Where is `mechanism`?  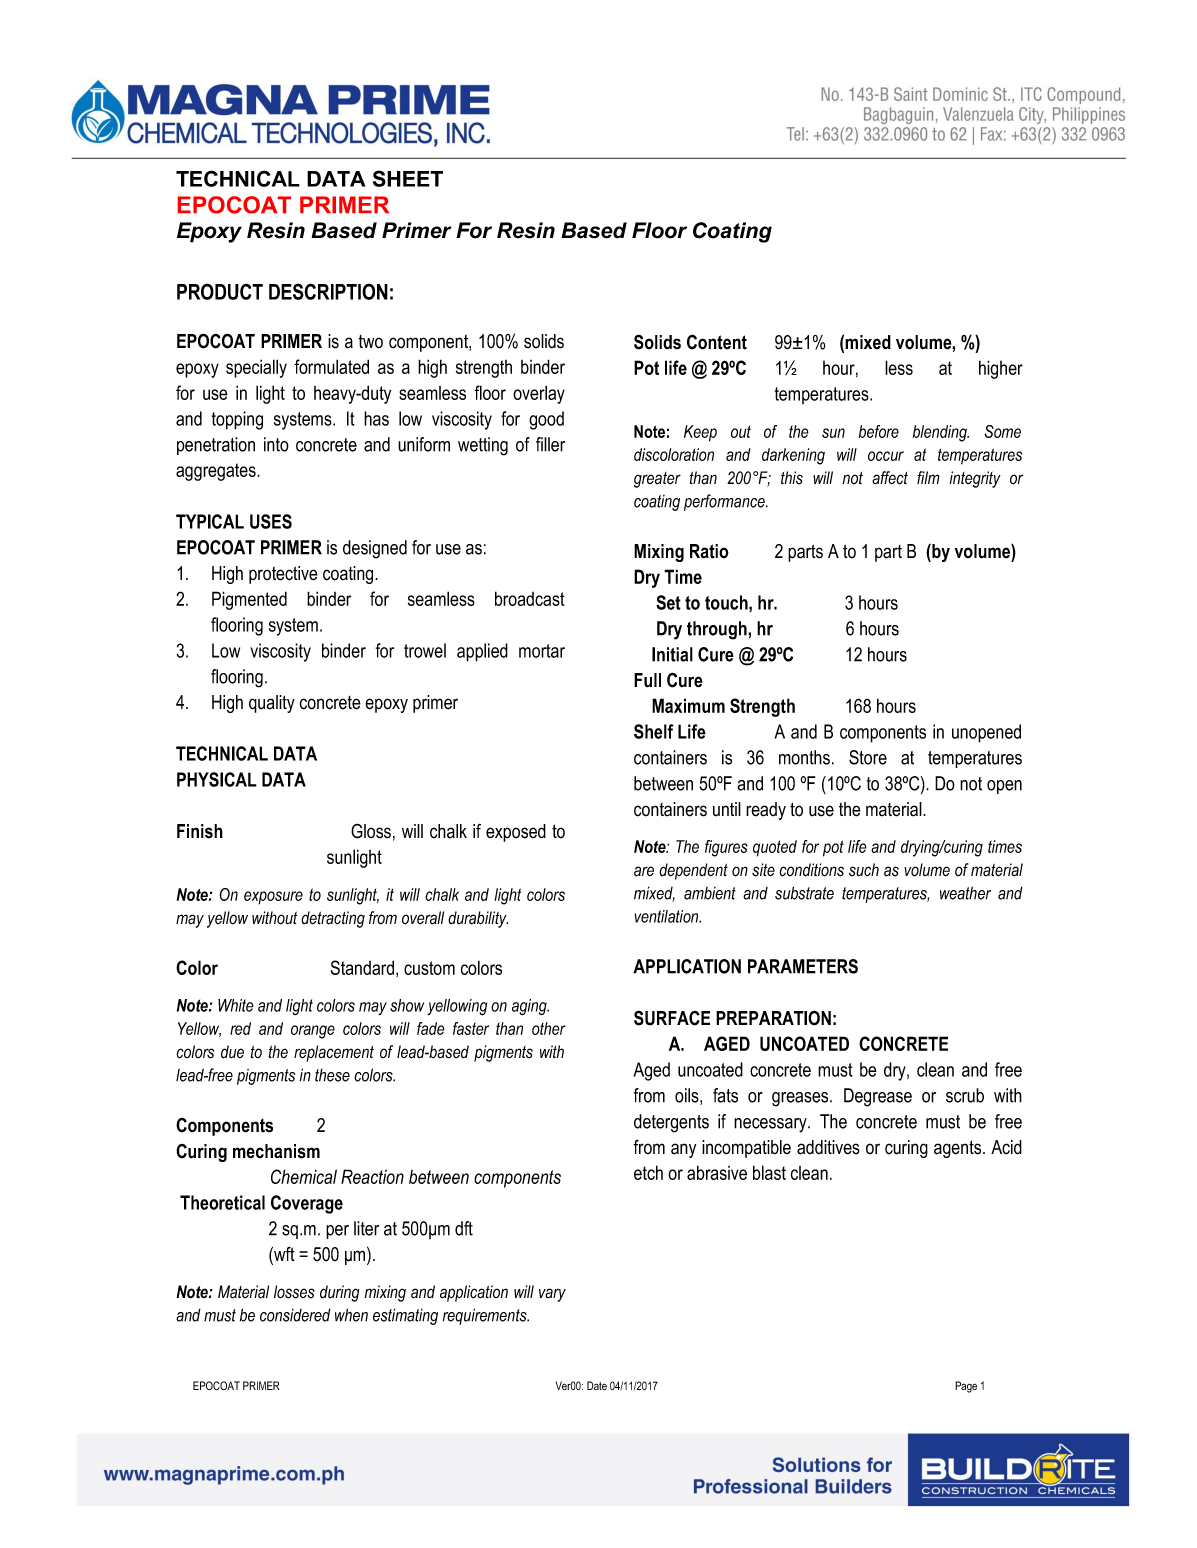
mechanism is located at coordinates (276, 1151).
